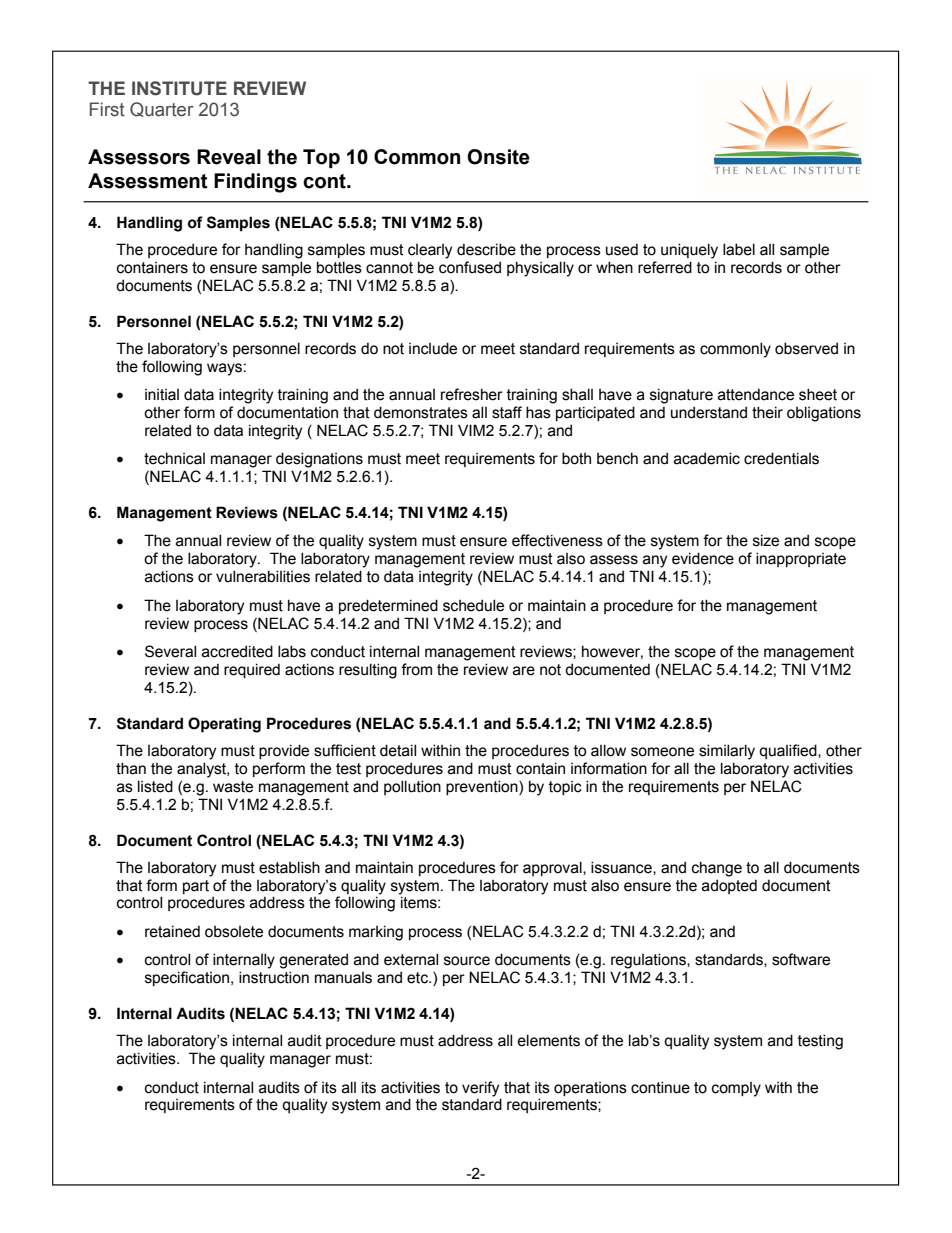  I want to click on understand, so click(709, 412).
